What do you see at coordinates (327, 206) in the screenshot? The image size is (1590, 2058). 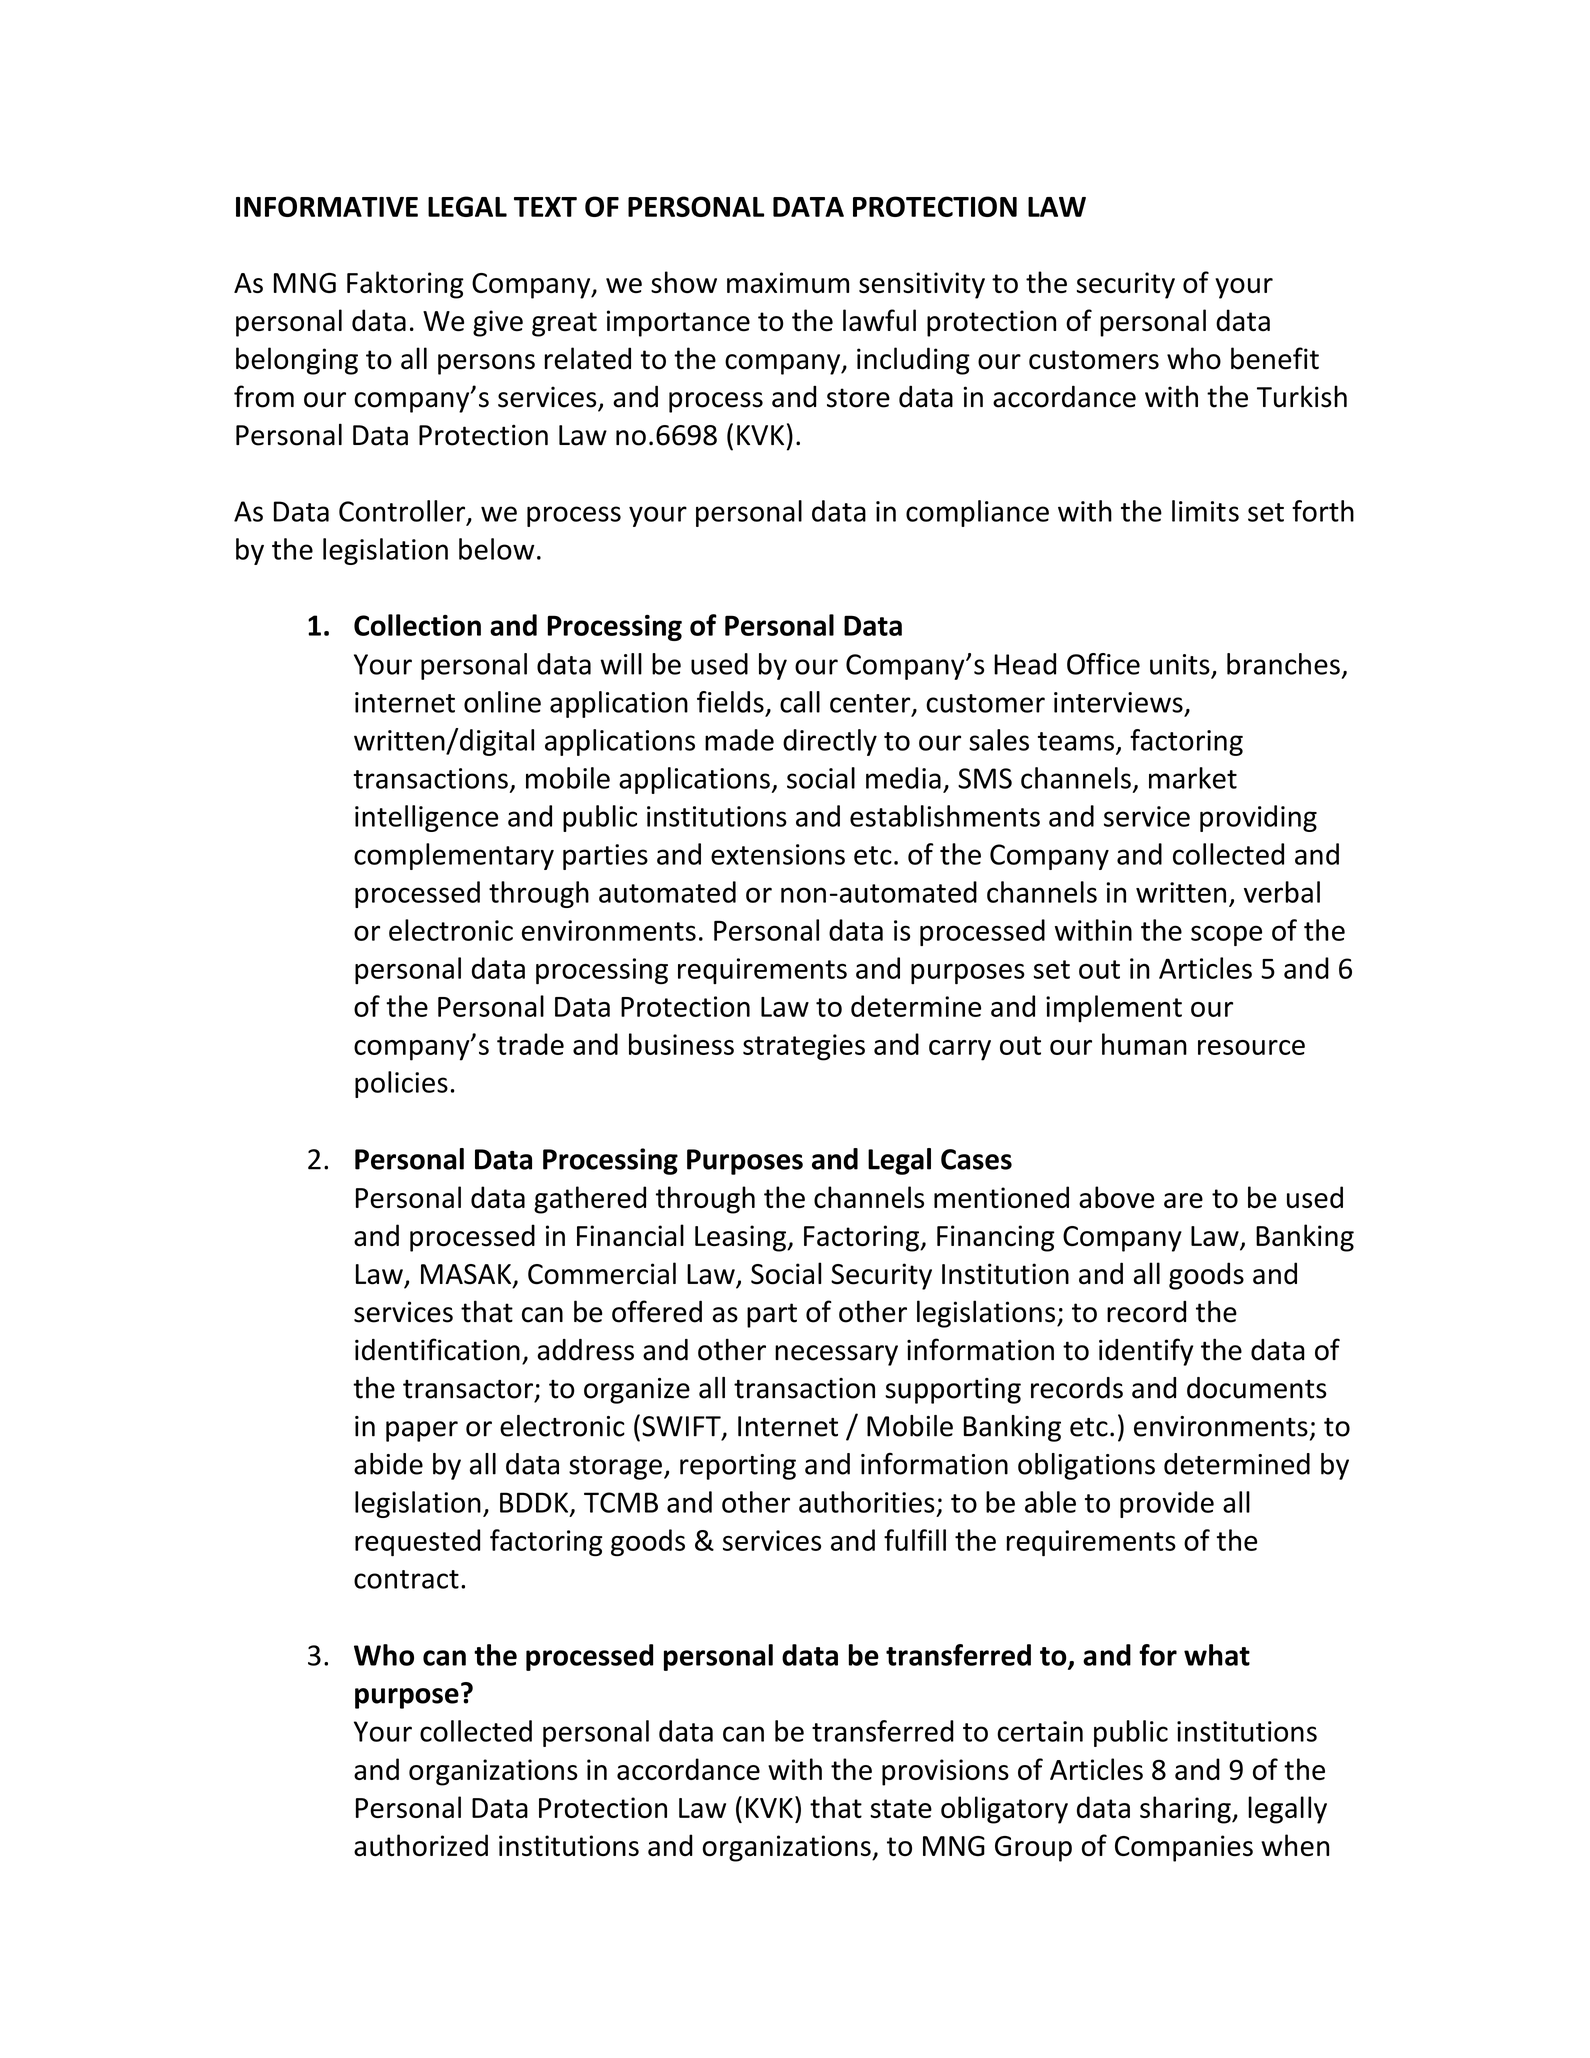 I see `INFORMATIVE` at bounding box center [327, 206].
